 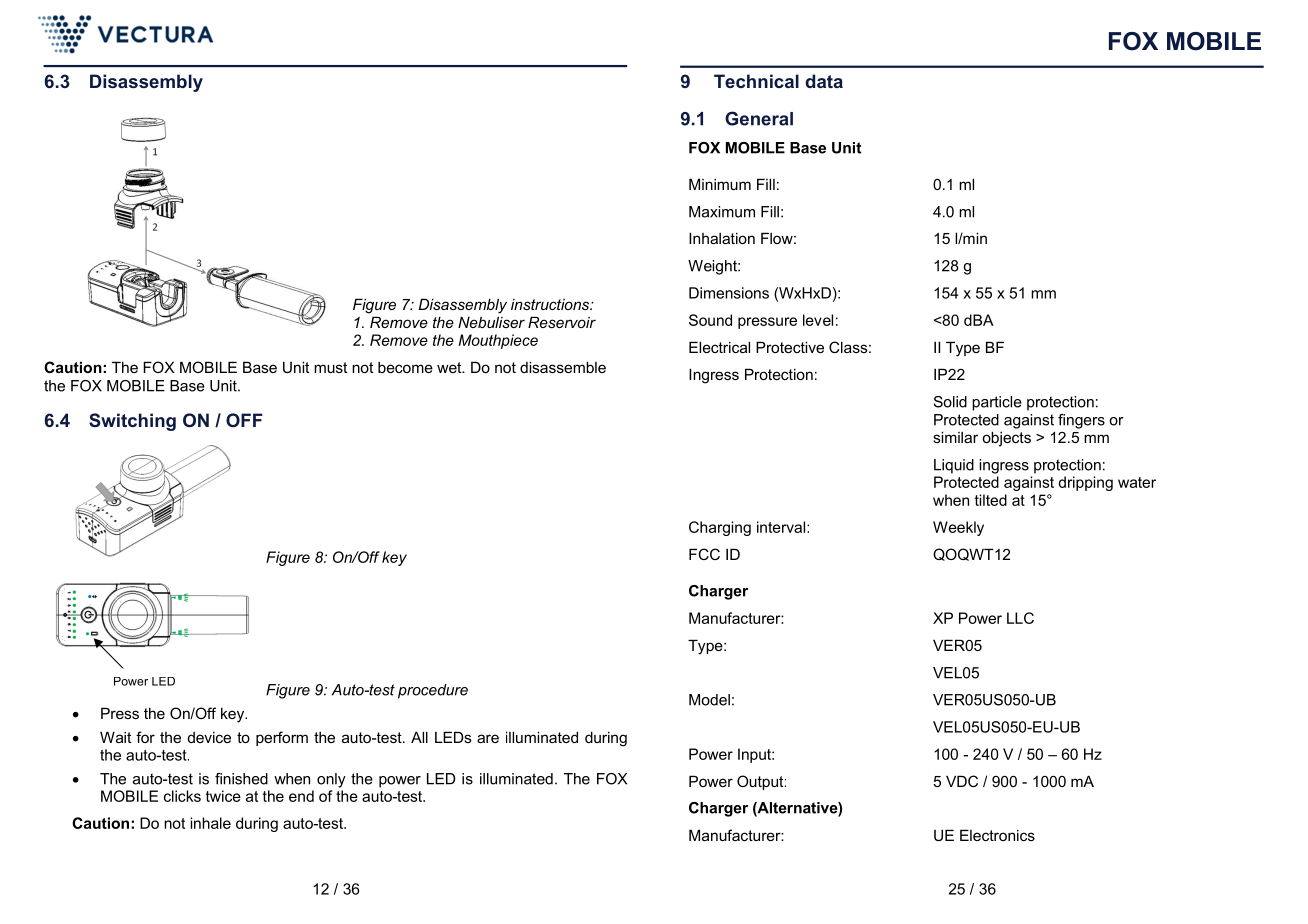 I want to click on level, so click(x=818, y=320).
